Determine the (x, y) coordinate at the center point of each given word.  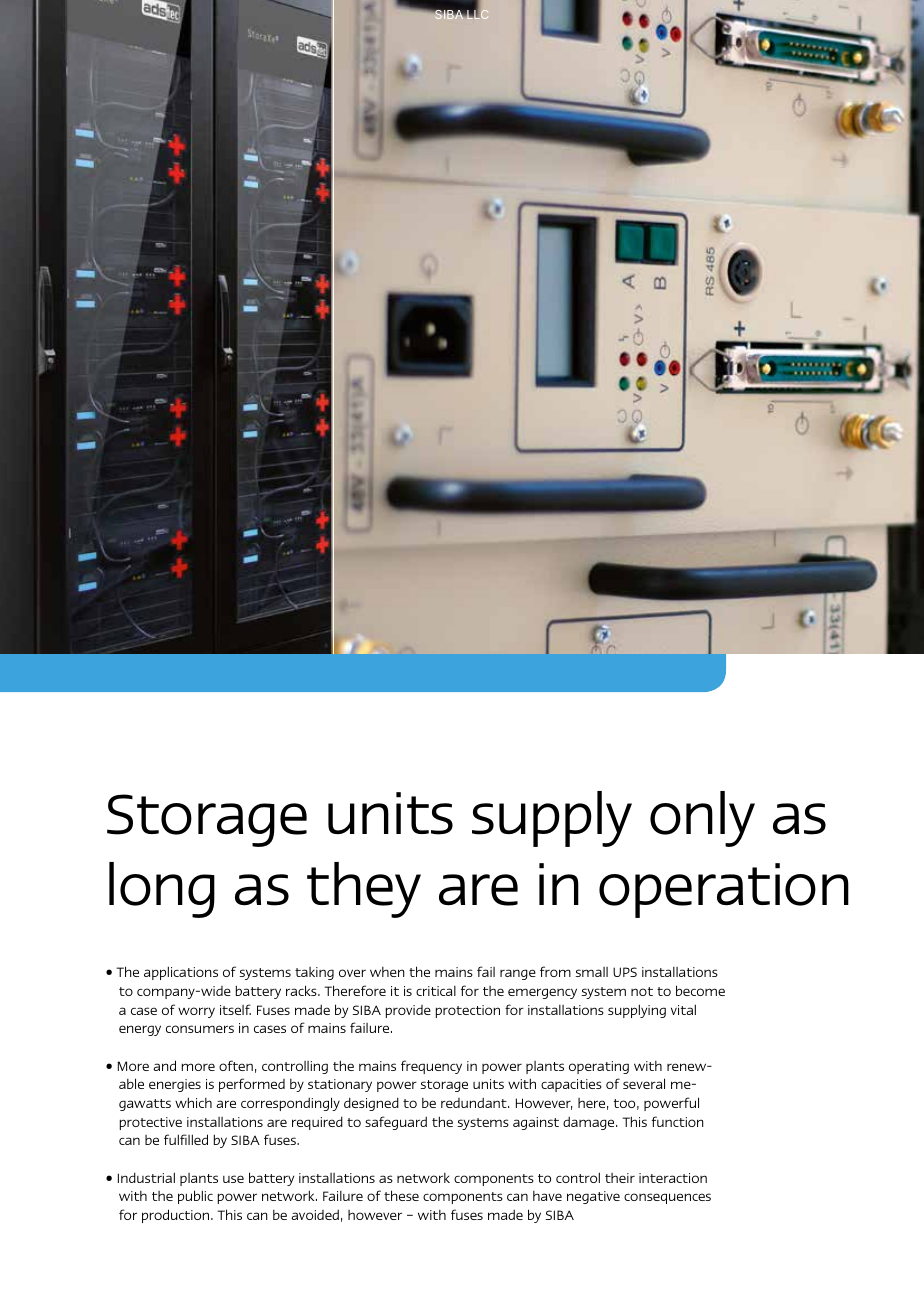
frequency (431, 1067)
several (644, 1083)
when (387, 972)
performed (252, 1085)
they (364, 890)
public (195, 1197)
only (702, 819)
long (162, 890)
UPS (625, 972)
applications (181, 973)
